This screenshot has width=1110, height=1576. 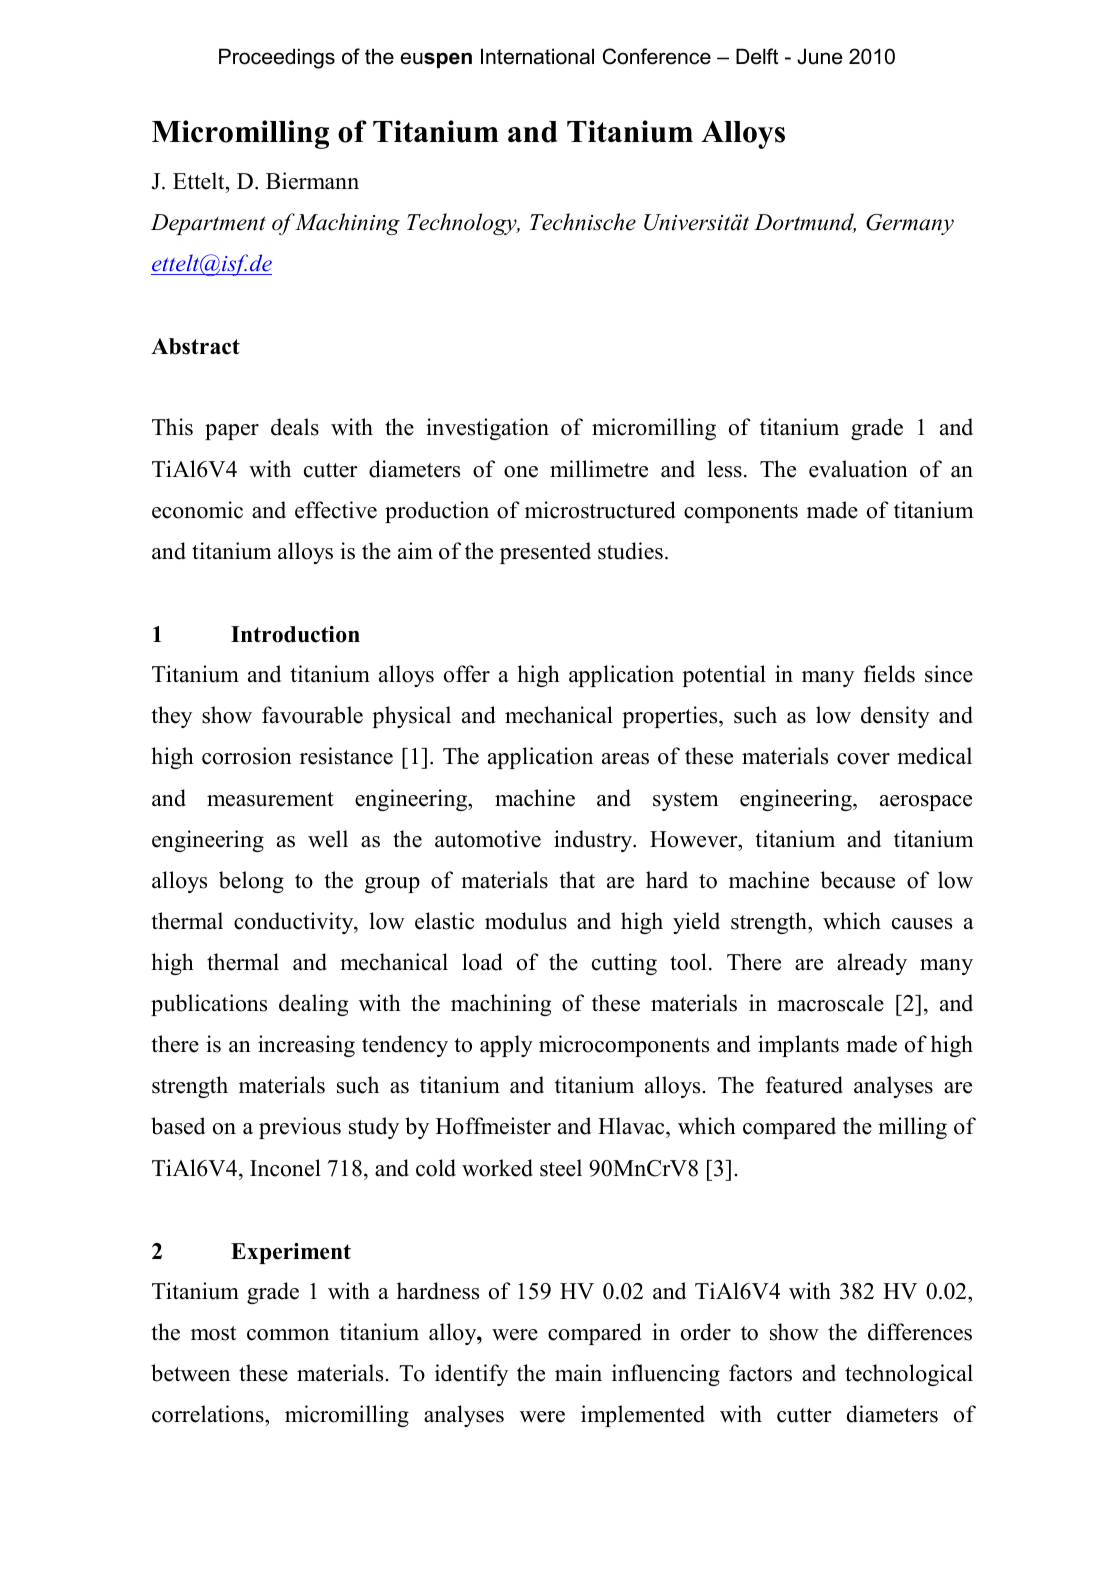 I want to click on International, so click(x=537, y=56).
